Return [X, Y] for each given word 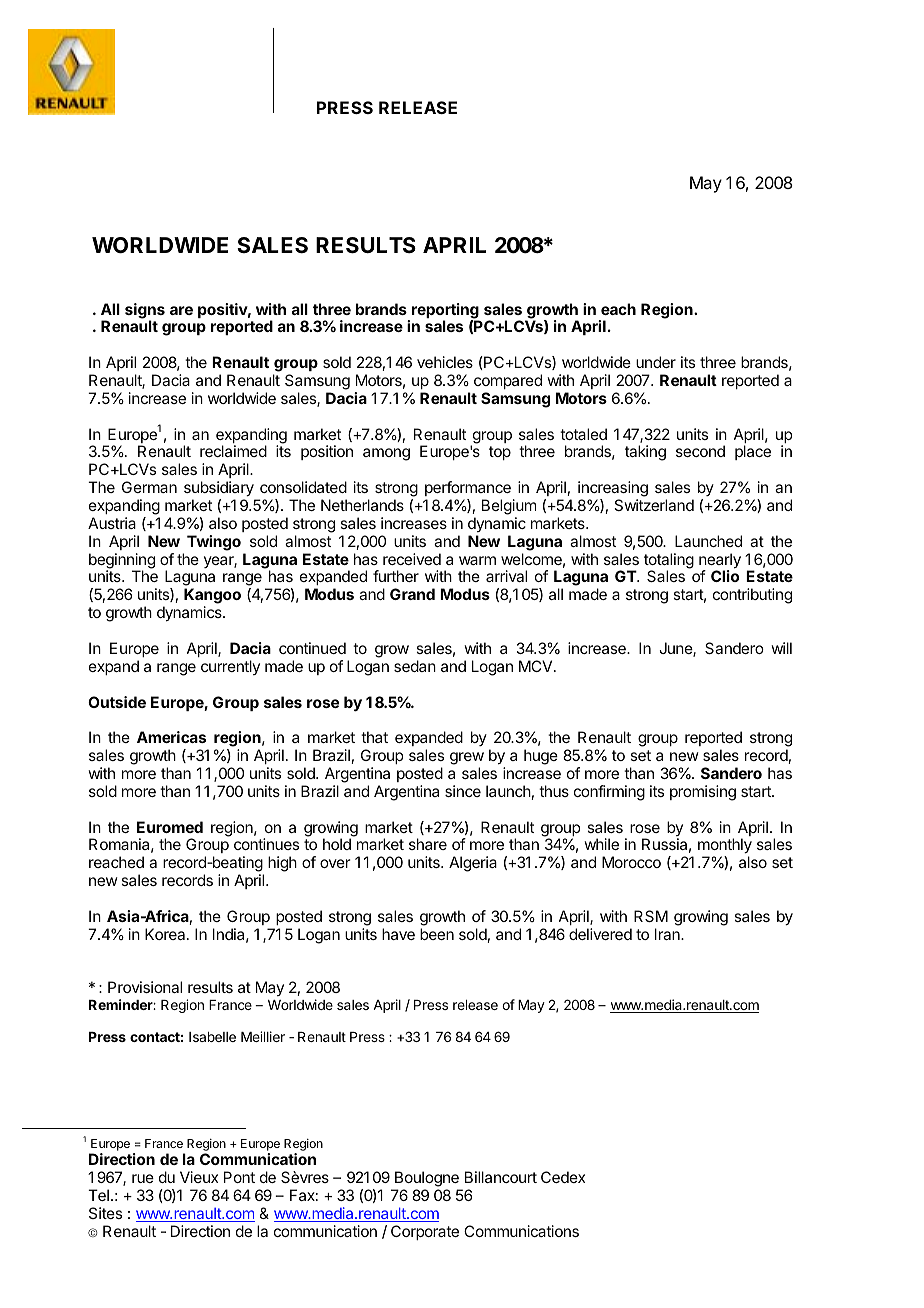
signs [145, 312]
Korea [166, 934]
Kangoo [212, 597]
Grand [412, 594]
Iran [668, 934]
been [437, 934]
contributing [752, 596]
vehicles [445, 362]
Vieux [199, 1177]
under [656, 362]
